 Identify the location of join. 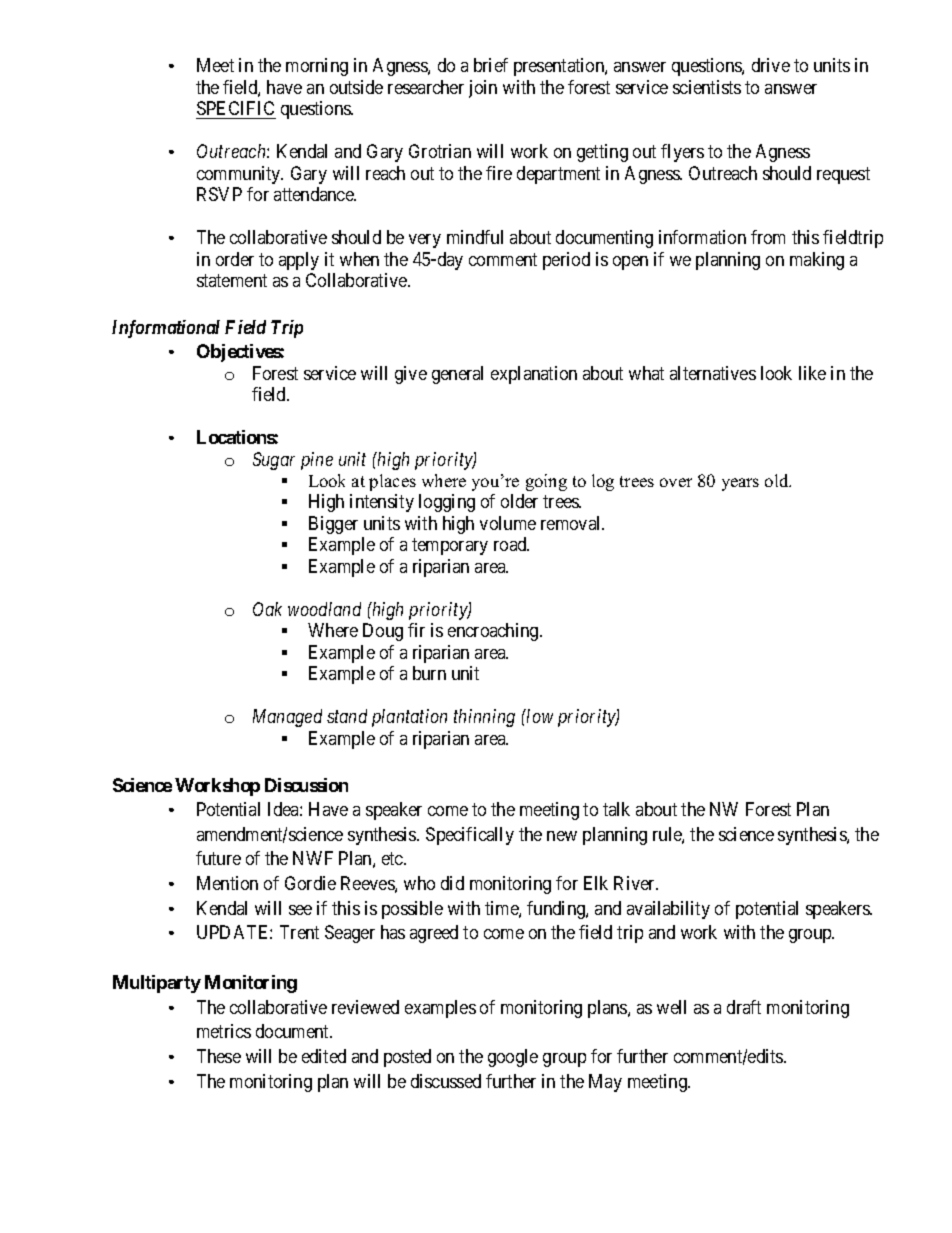
(483, 89).
